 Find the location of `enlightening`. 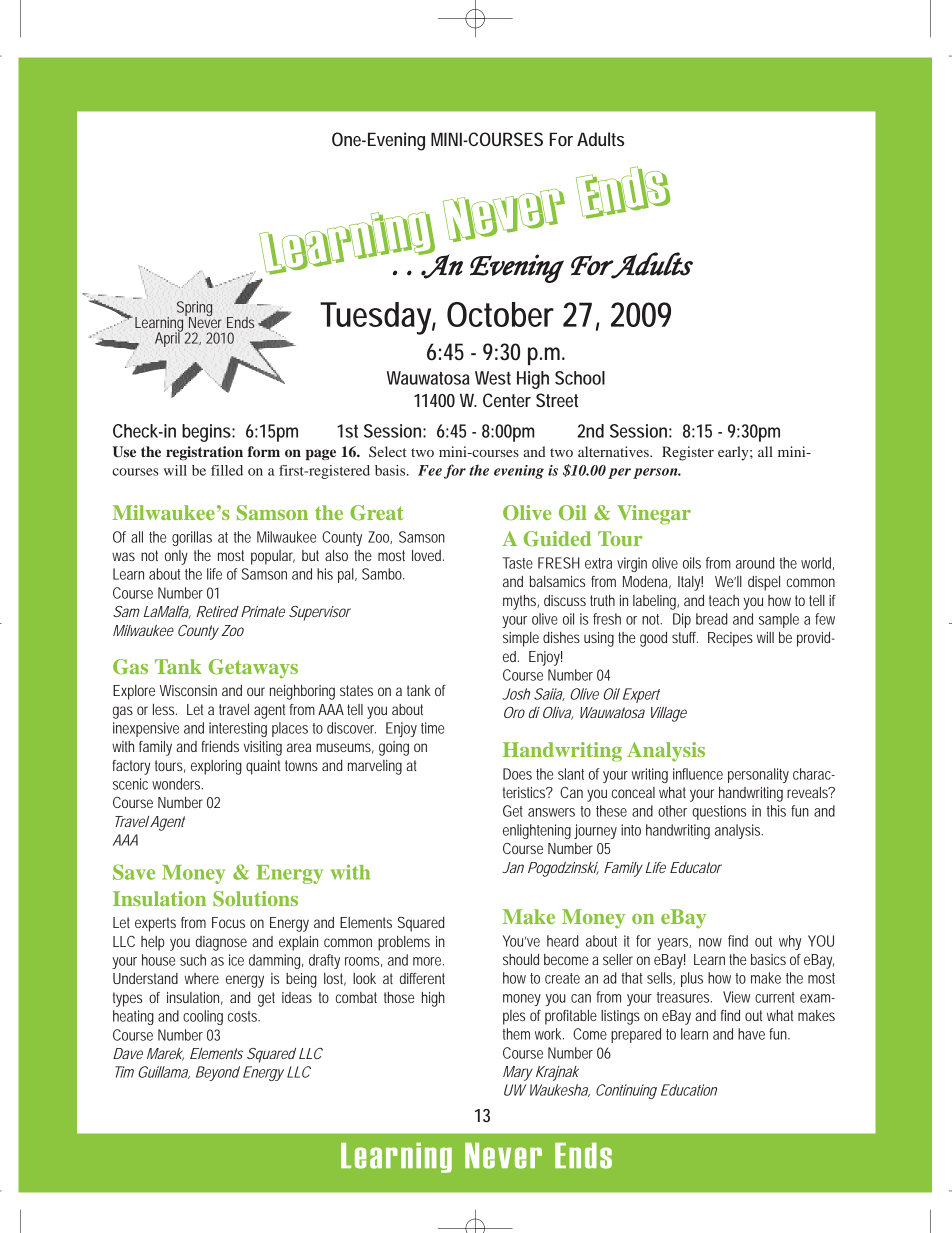

enlightening is located at coordinates (537, 831).
